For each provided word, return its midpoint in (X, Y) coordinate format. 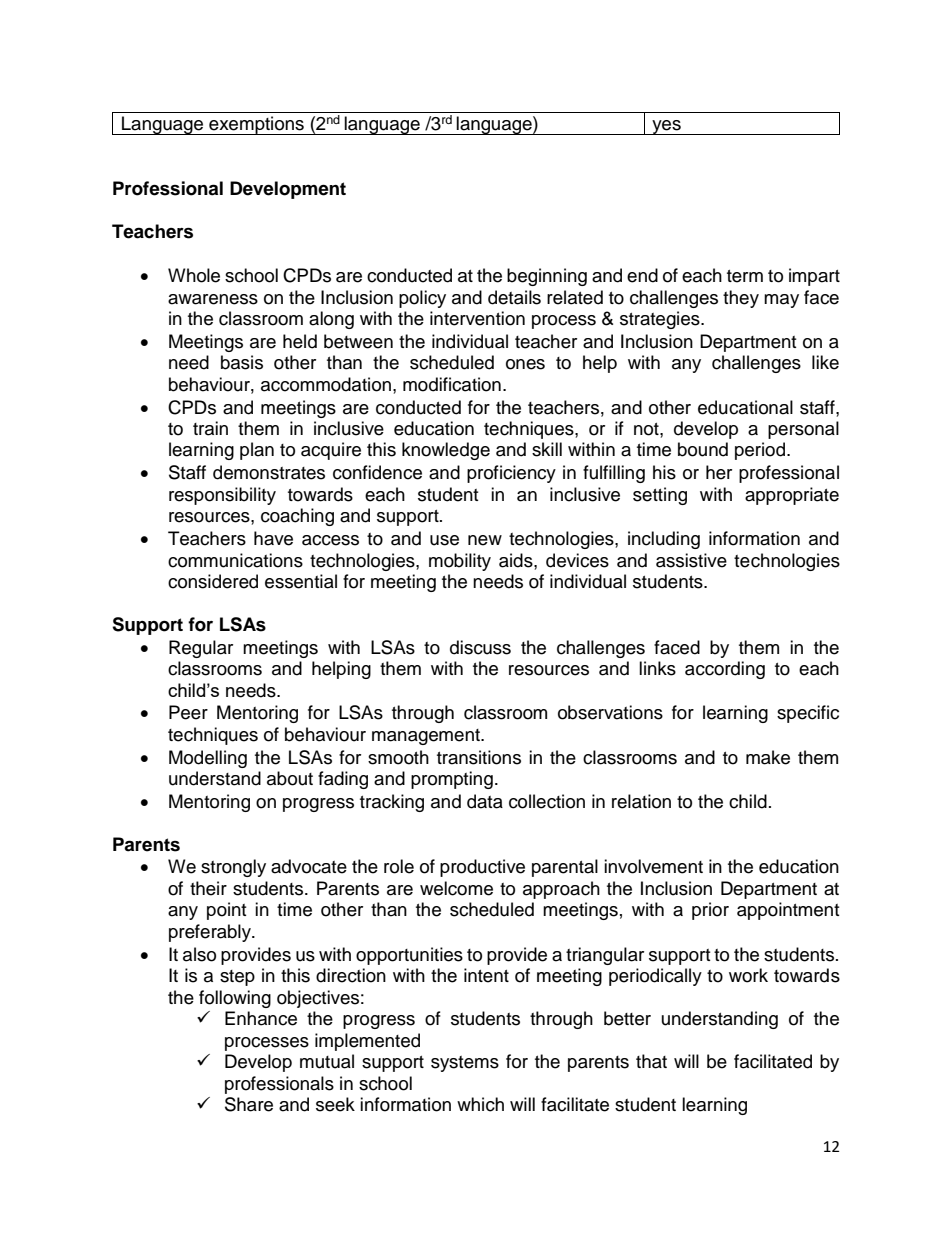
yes (666, 127)
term (745, 276)
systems (465, 1064)
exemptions (256, 125)
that (651, 1061)
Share (249, 1104)
